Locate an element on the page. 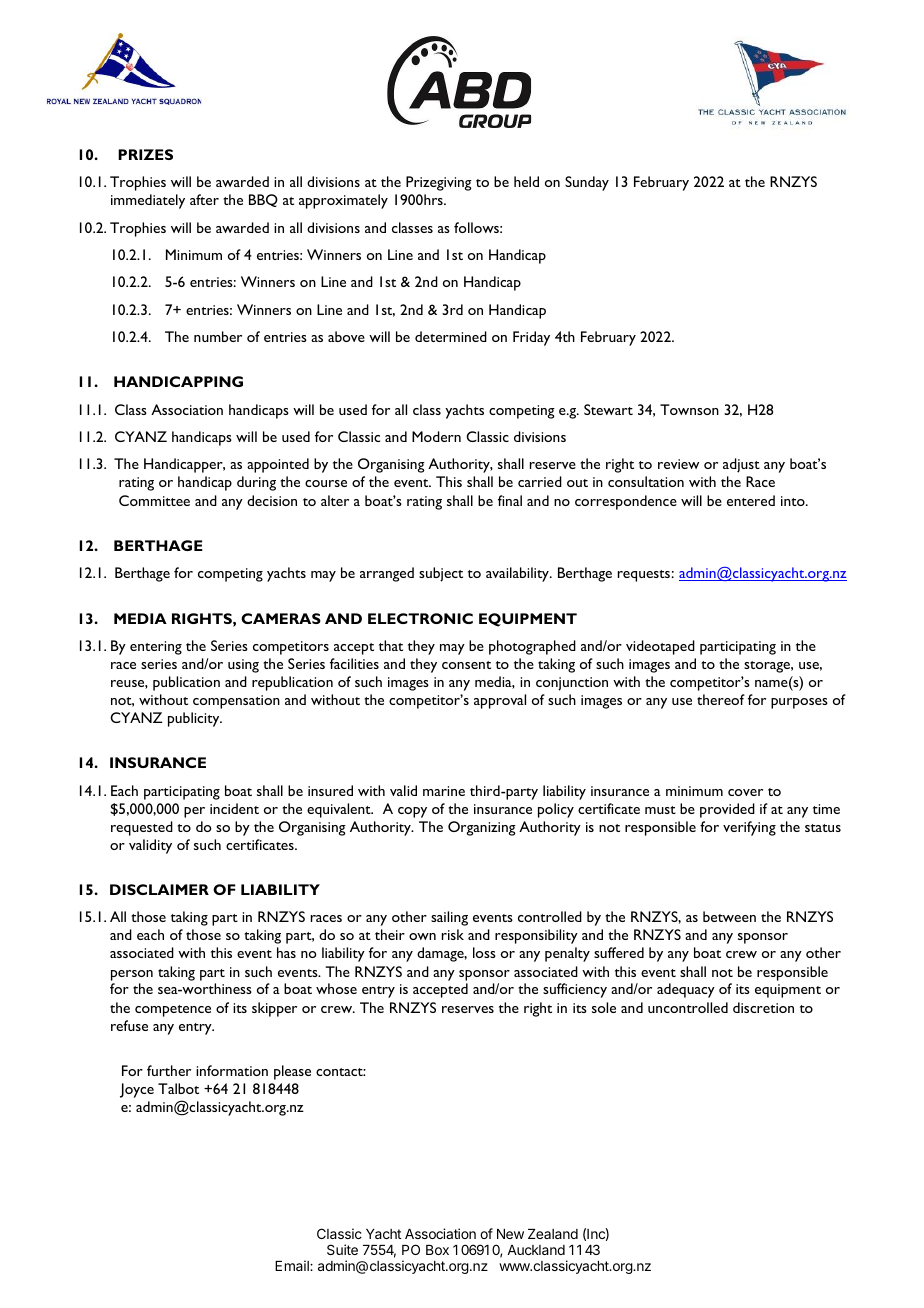 Image resolution: width=924 pixels, height=1308 pixels. publicity is located at coordinates (195, 719).
